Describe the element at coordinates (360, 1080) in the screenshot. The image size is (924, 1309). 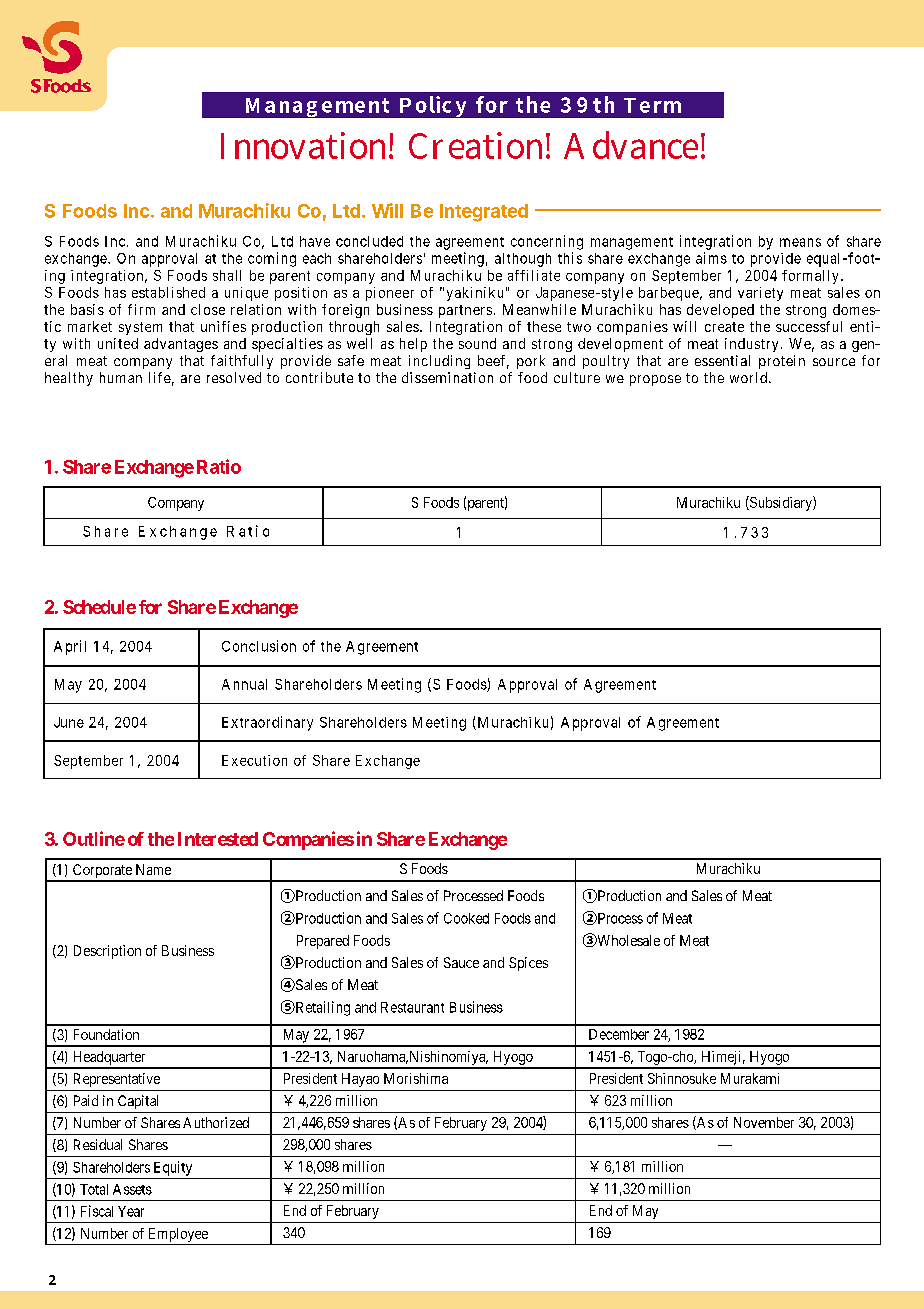
I see `Hayao` at that location.
